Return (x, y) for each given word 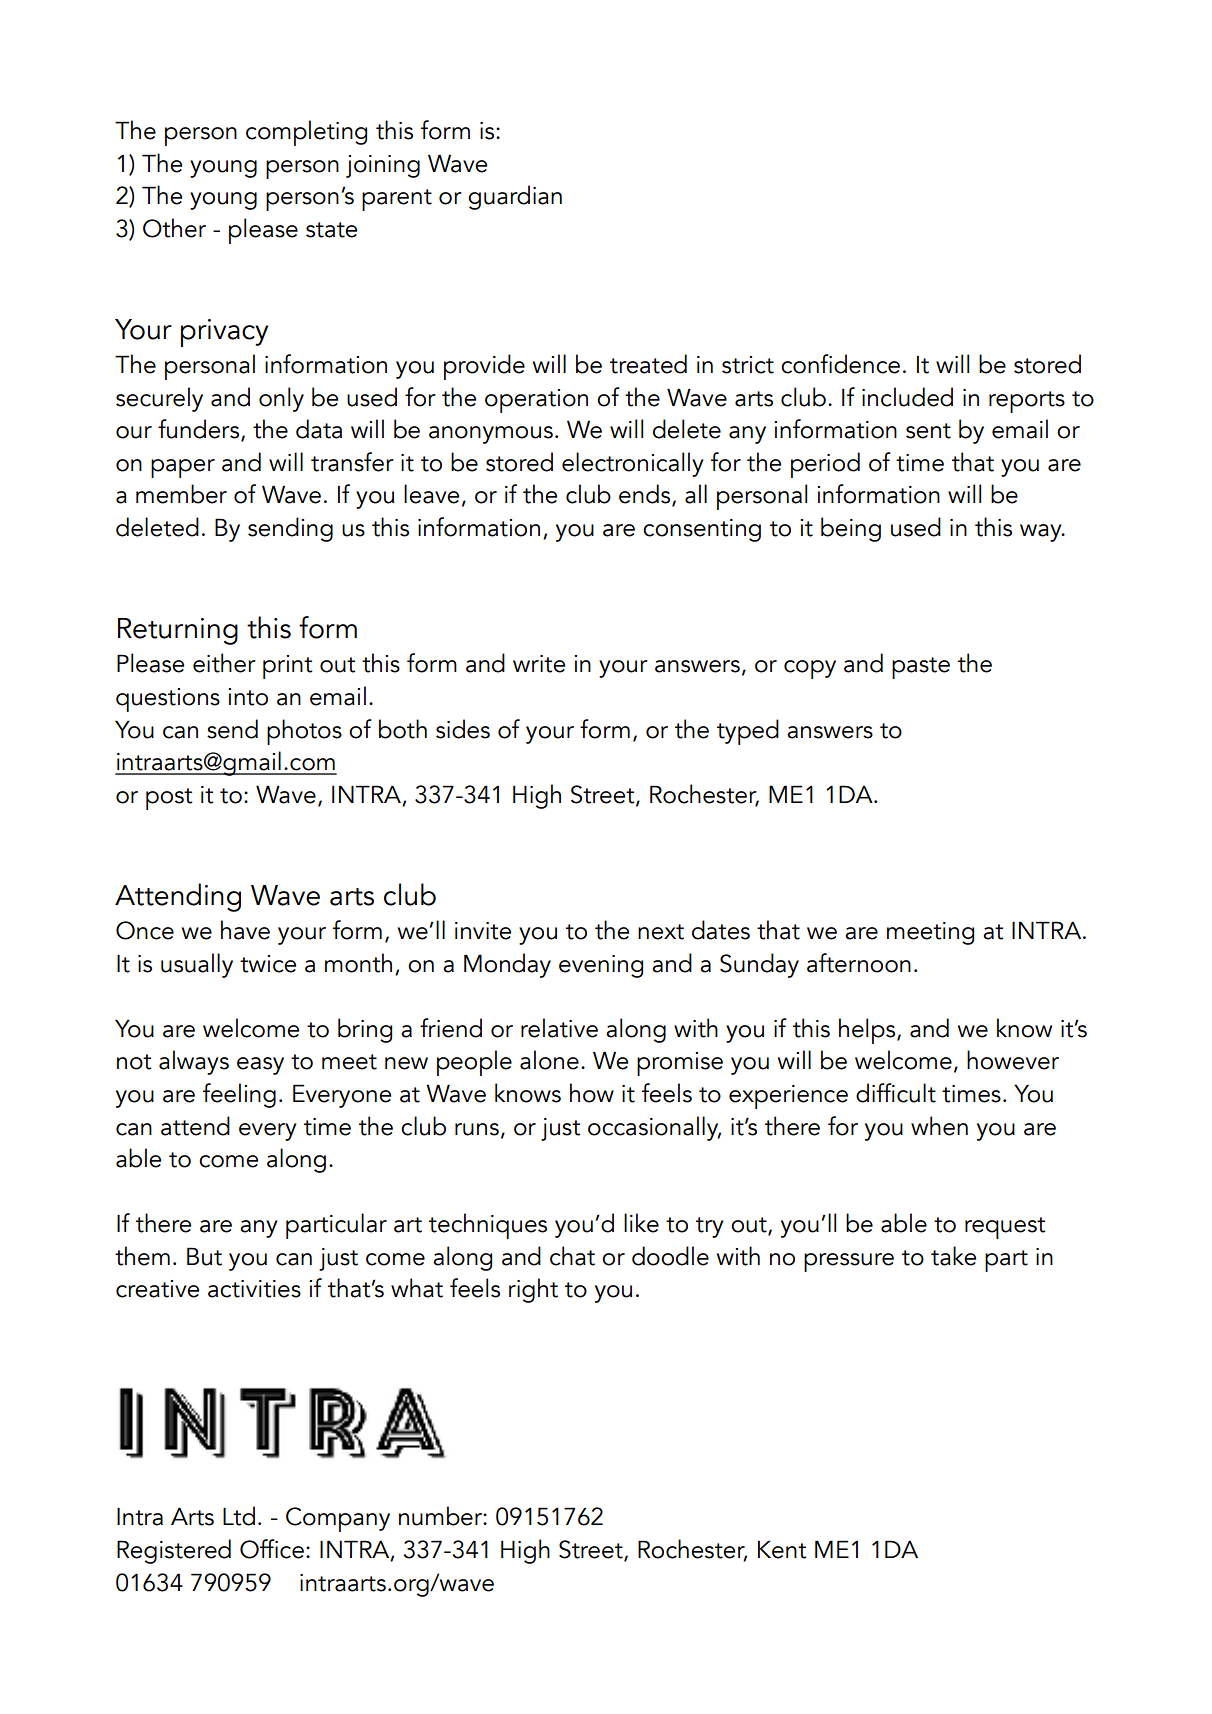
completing (306, 133)
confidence (840, 364)
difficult (896, 1093)
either (224, 663)
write (539, 664)
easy (260, 1066)
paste (921, 668)
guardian (515, 197)
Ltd (239, 1516)
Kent (782, 1549)
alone (549, 1060)
